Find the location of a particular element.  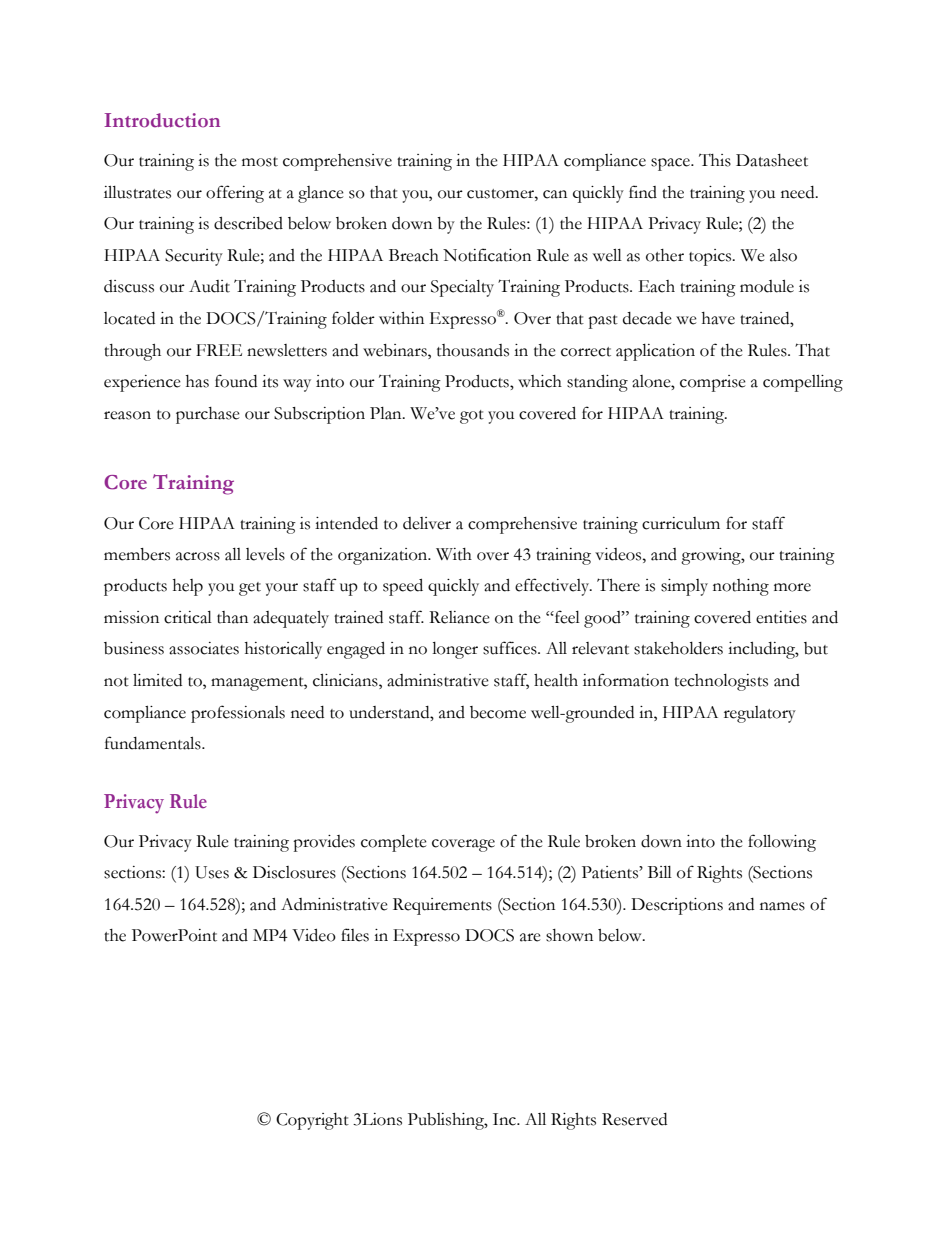

Copyright is located at coordinates (312, 1121).
